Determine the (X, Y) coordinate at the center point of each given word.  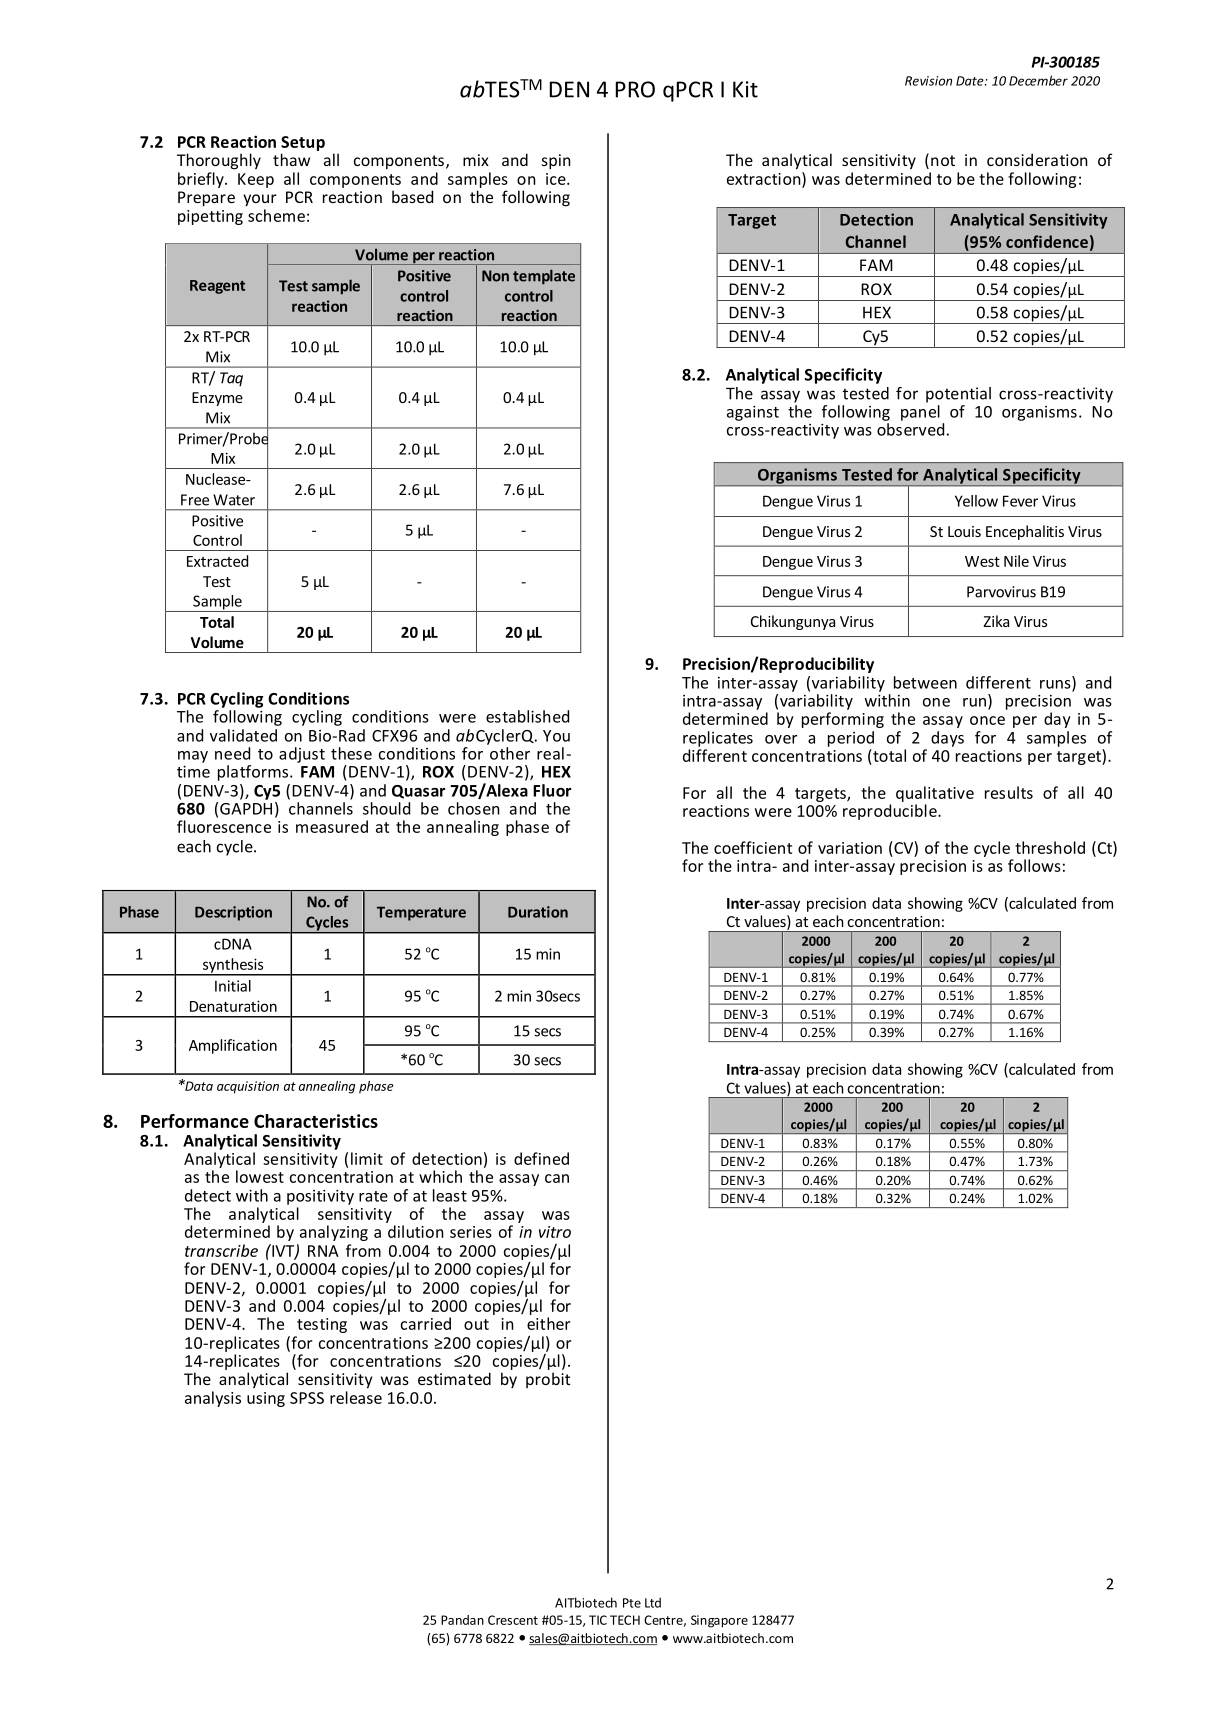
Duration (538, 912)
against (753, 413)
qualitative (935, 794)
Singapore (719, 1621)
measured (332, 826)
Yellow (976, 501)
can (557, 1178)
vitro (555, 1232)
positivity (320, 1197)
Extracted (217, 561)
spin (556, 162)
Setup (303, 143)
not (943, 160)
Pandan (462, 1620)
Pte (632, 1603)
